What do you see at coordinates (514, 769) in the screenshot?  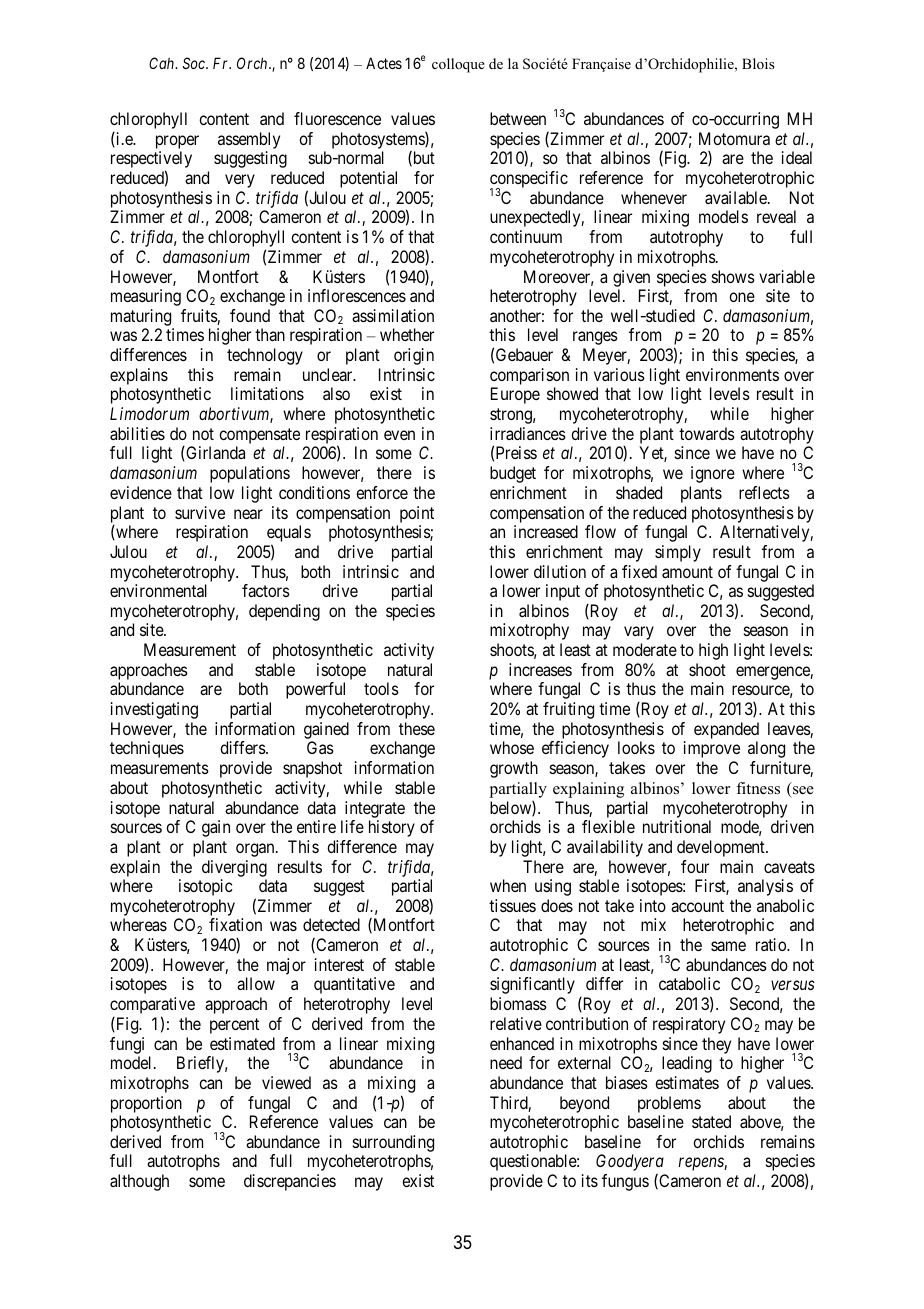 I see `growth` at bounding box center [514, 769].
